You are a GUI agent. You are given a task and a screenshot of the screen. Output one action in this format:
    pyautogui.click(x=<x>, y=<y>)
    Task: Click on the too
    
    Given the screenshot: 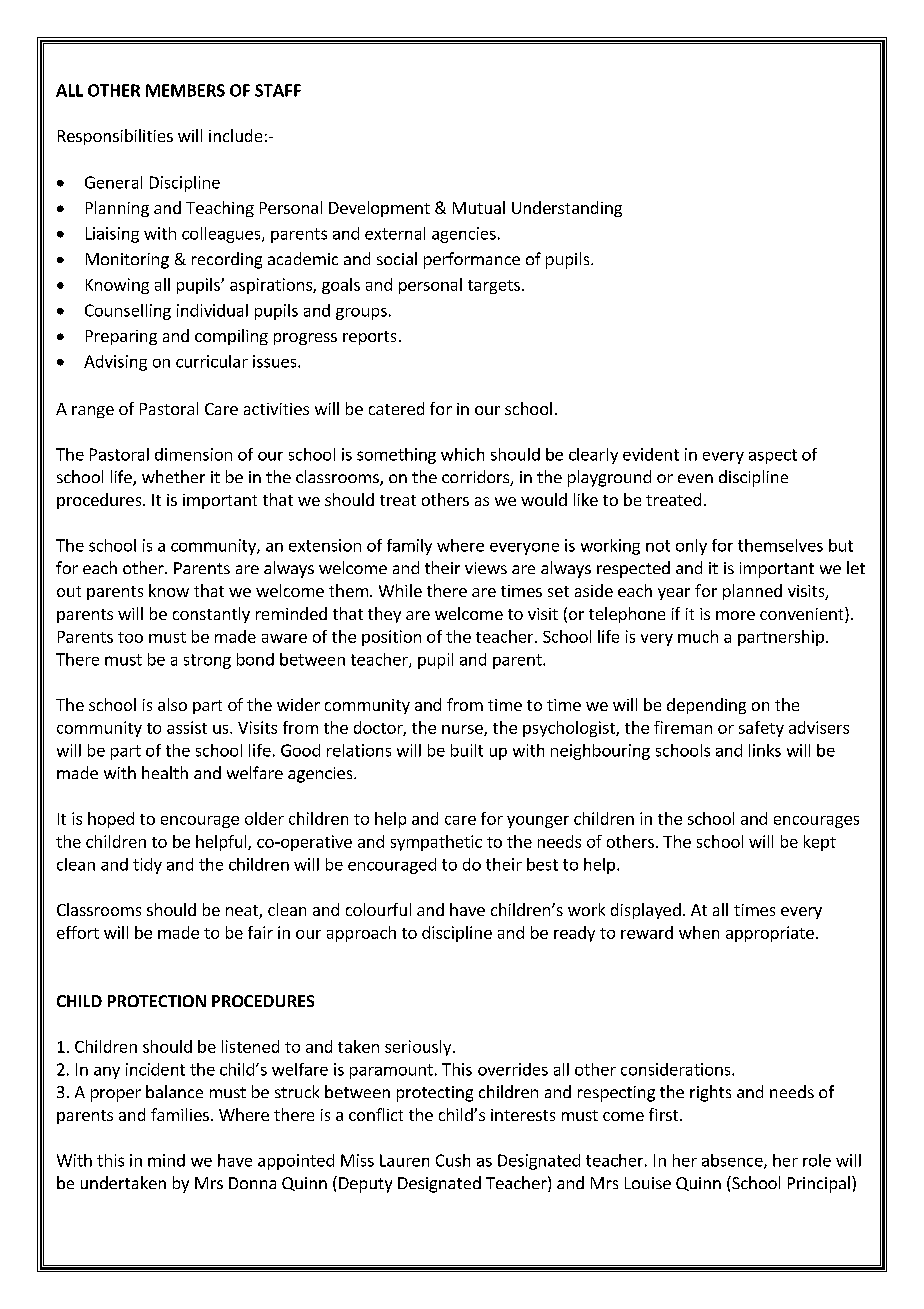 What is the action you would take?
    pyautogui.click(x=130, y=637)
